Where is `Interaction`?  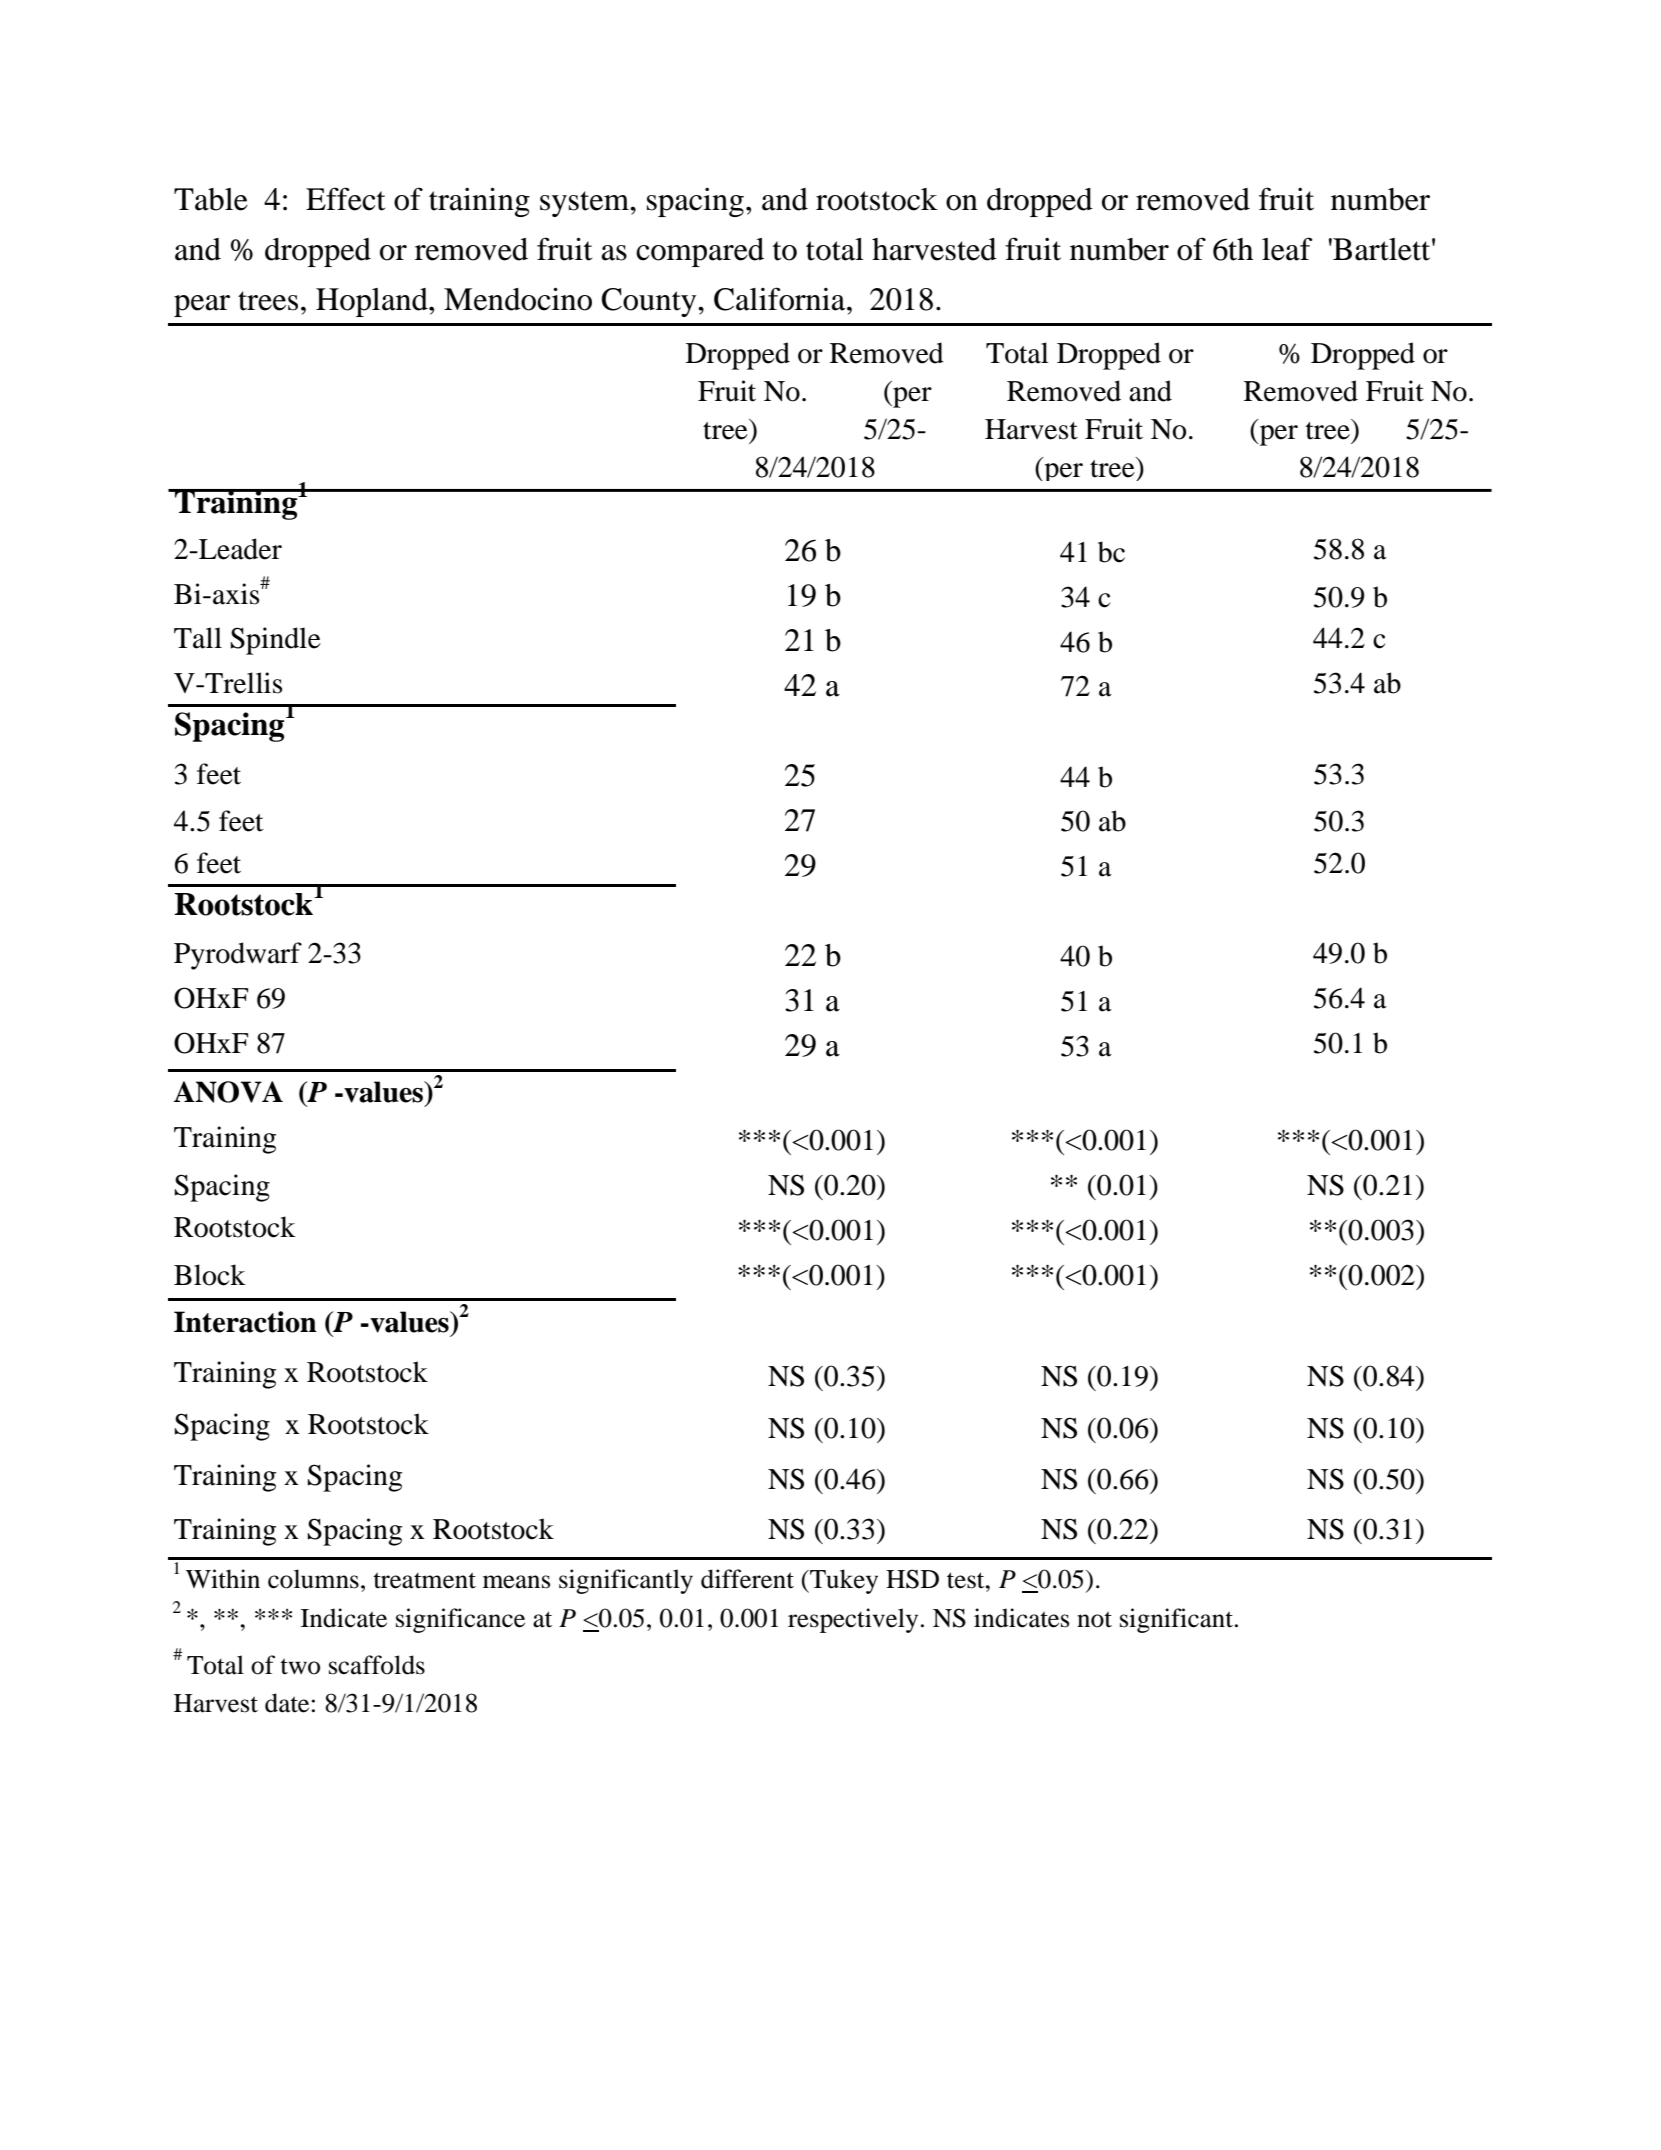
Interaction is located at coordinates (245, 1322).
